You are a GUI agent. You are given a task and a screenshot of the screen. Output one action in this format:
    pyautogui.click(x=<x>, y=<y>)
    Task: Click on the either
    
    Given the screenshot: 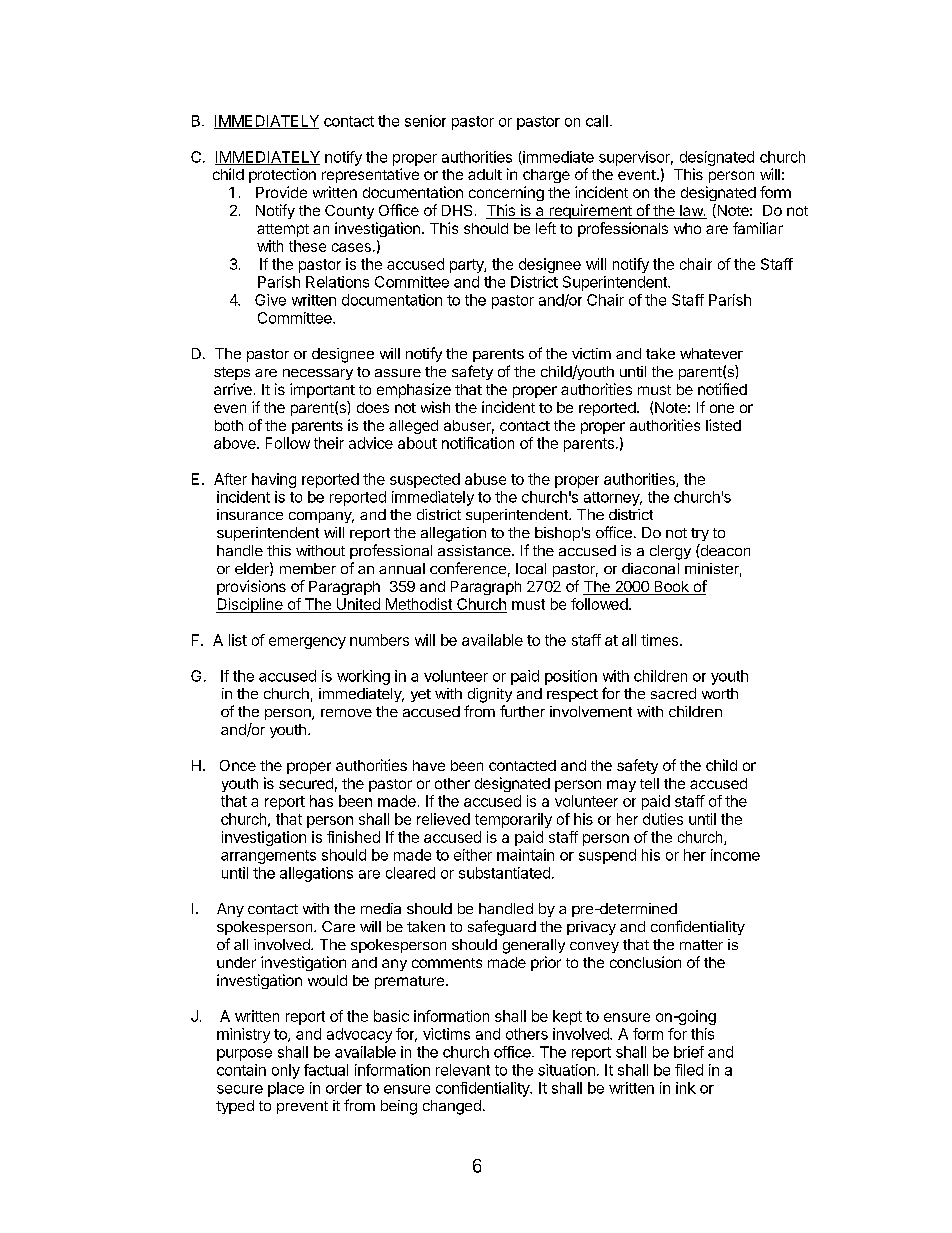 What is the action you would take?
    pyautogui.click(x=473, y=855)
